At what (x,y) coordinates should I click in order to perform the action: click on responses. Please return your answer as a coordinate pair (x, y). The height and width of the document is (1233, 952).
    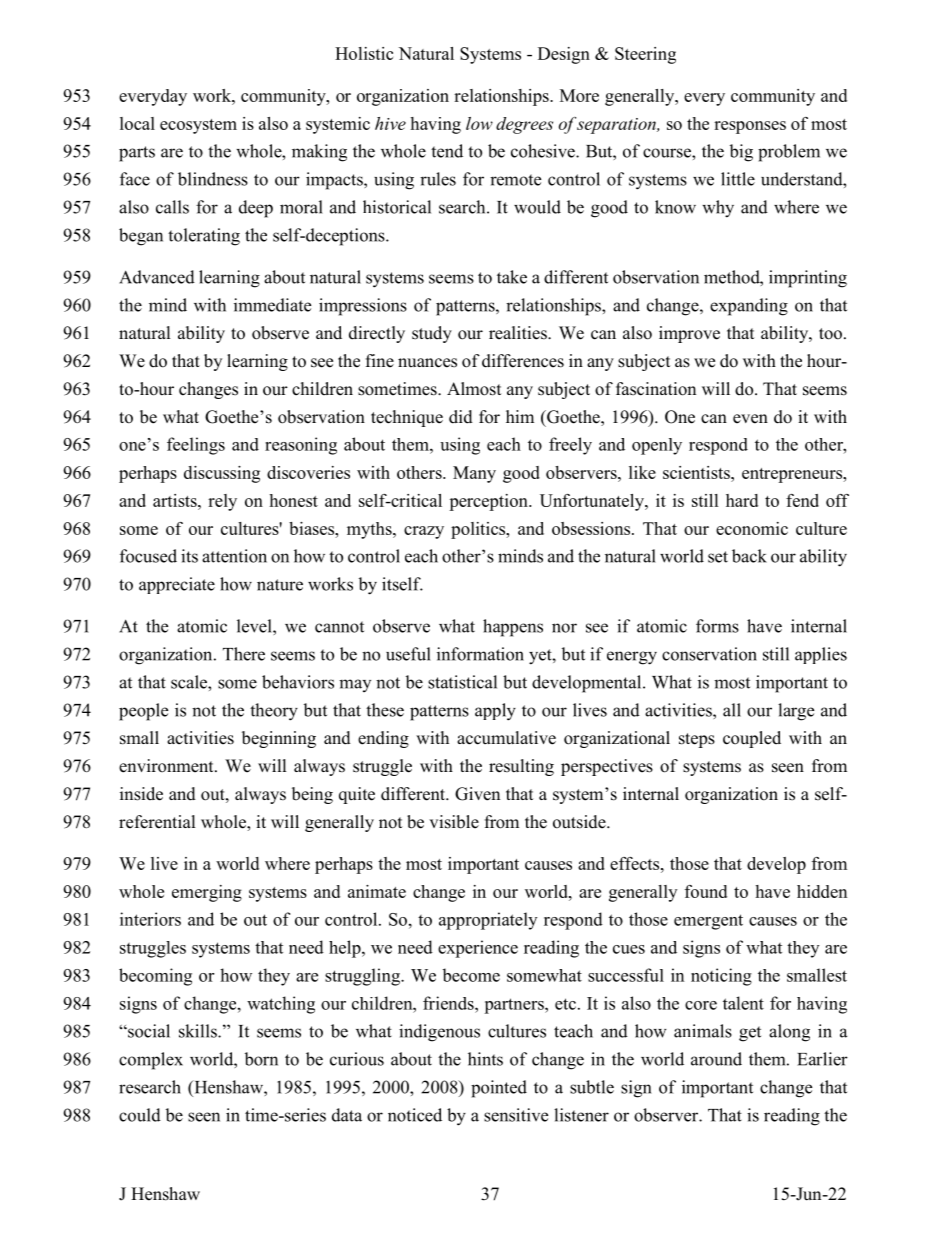
    Looking at the image, I should click on (750, 127).
